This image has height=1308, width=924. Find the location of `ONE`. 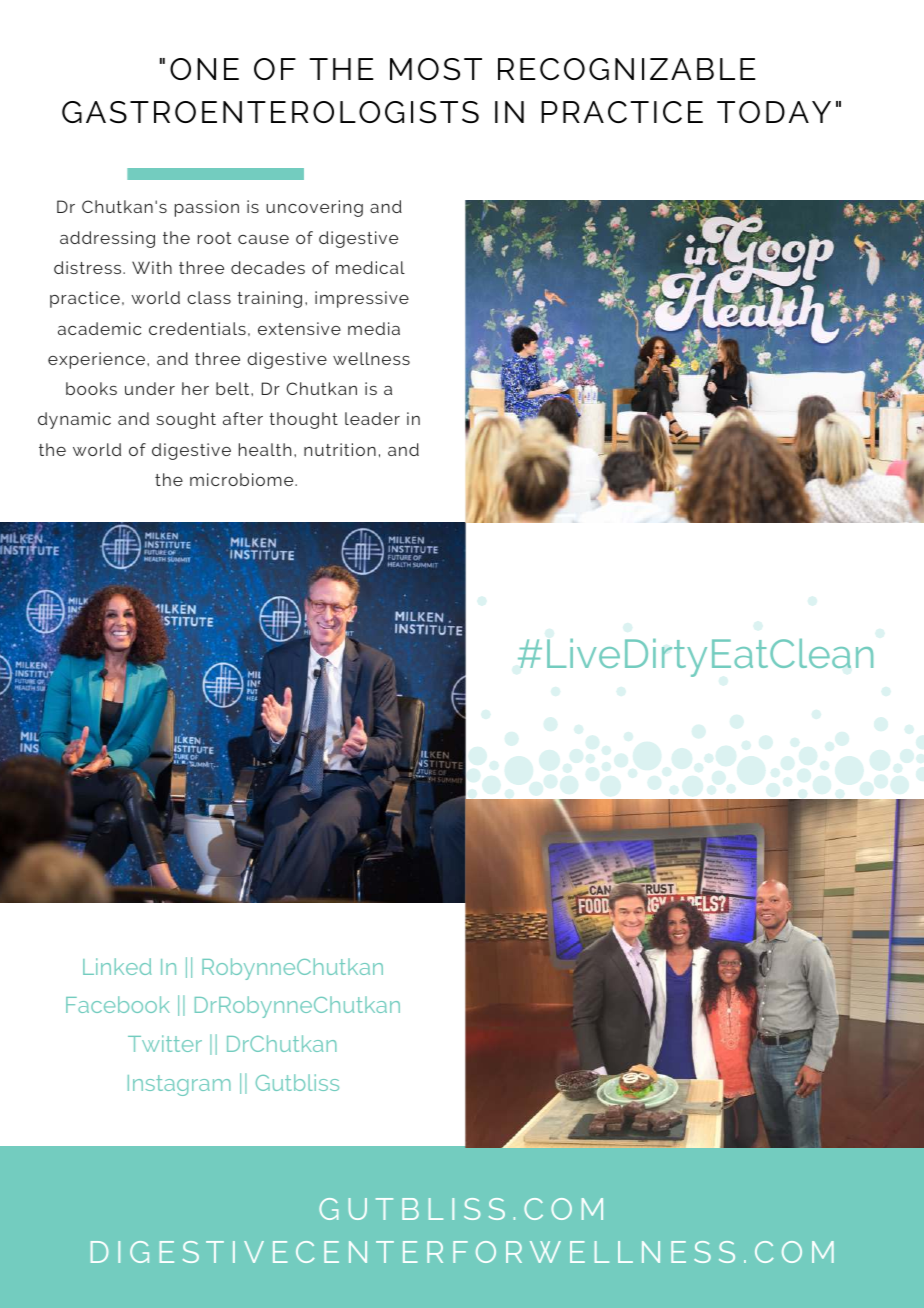

ONE is located at coordinates (204, 69).
